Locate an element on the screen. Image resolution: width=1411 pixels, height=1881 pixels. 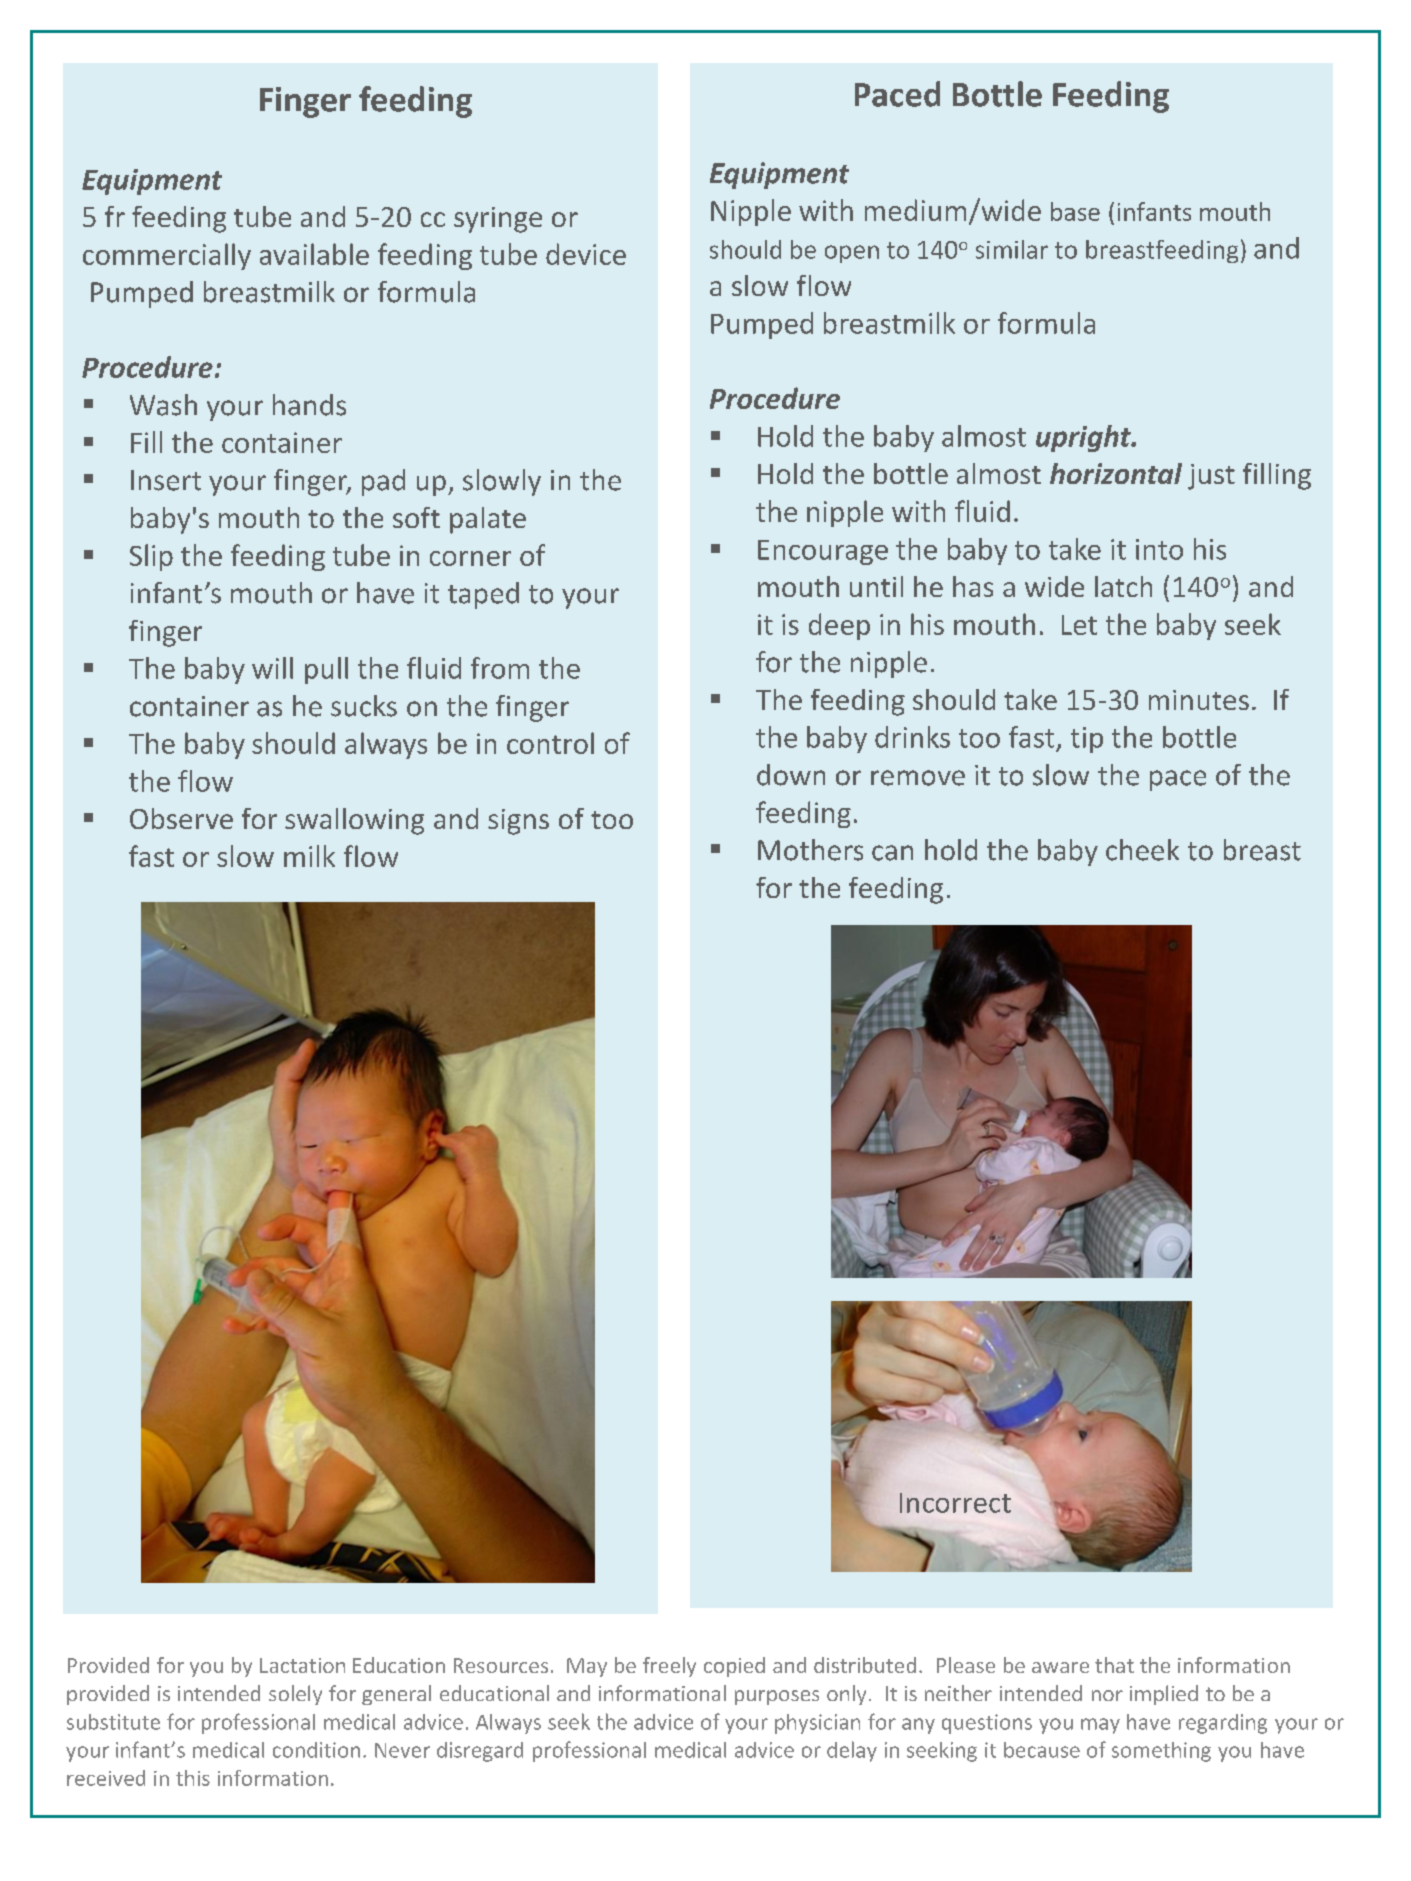
commercially is located at coordinates (167, 256).
